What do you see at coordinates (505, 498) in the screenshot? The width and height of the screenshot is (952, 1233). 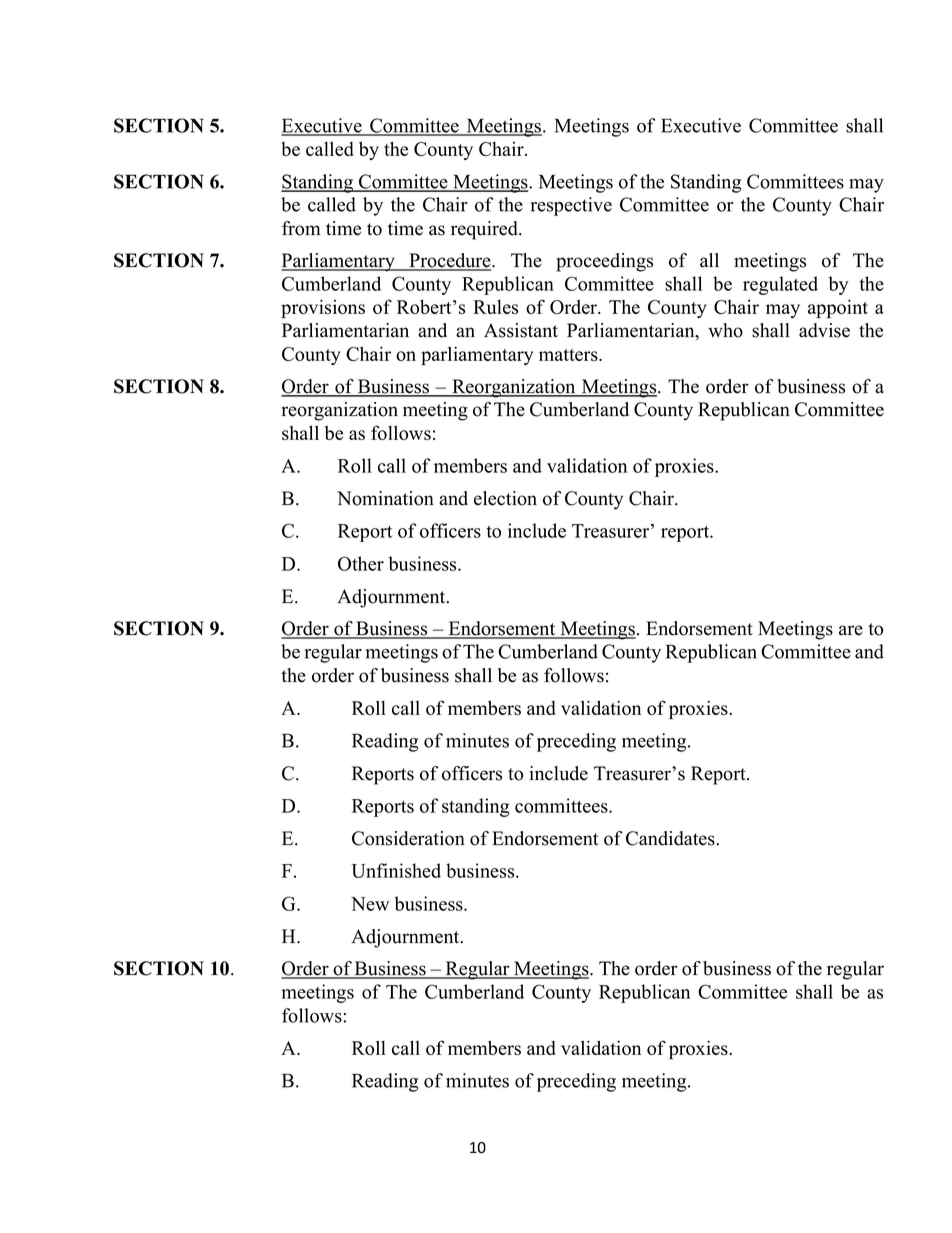 I see `election` at bounding box center [505, 498].
